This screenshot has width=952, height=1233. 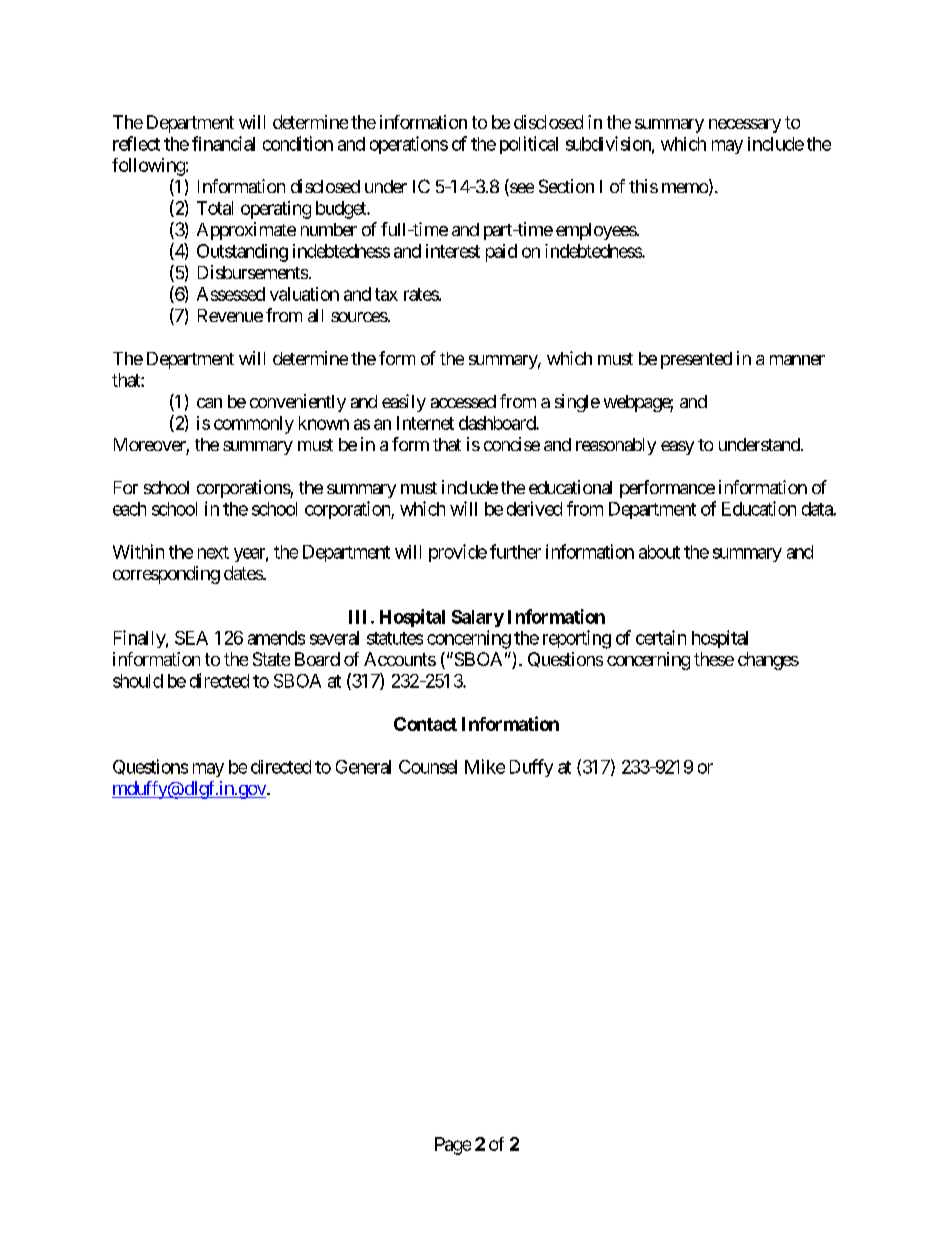 I want to click on Mike, so click(x=485, y=766).
